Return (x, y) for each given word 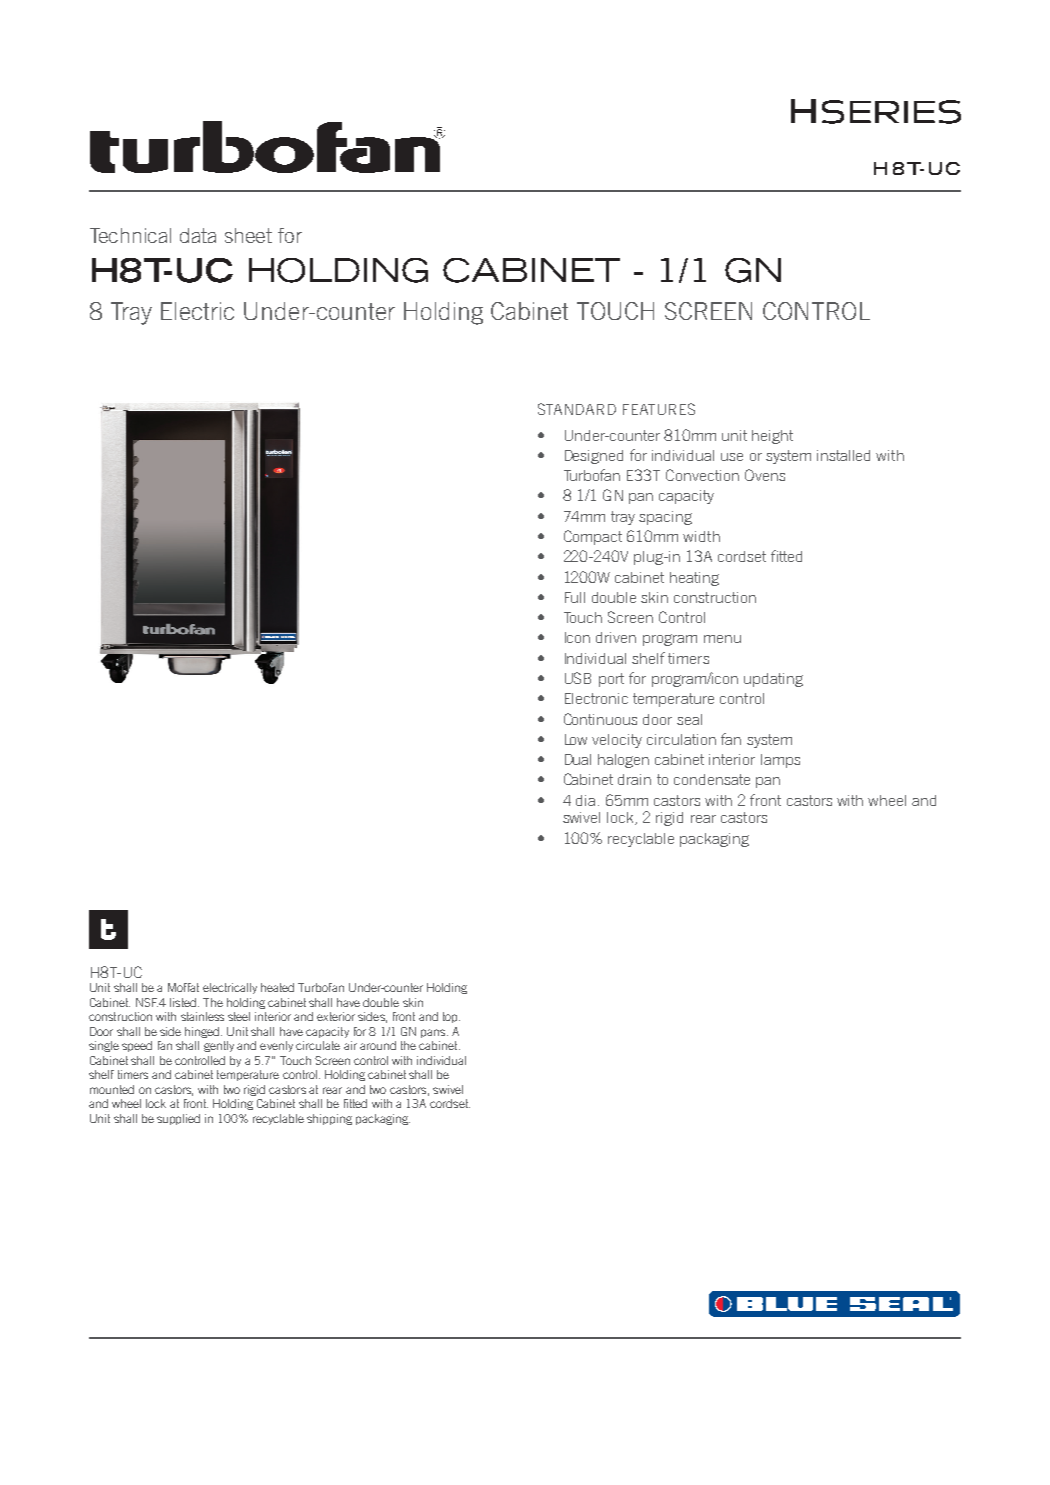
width (701, 536)
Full (575, 597)
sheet (248, 235)
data (198, 235)
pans (434, 1033)
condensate (712, 779)
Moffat (183, 987)
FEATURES (659, 409)
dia (585, 800)
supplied (178, 1119)
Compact (593, 537)
